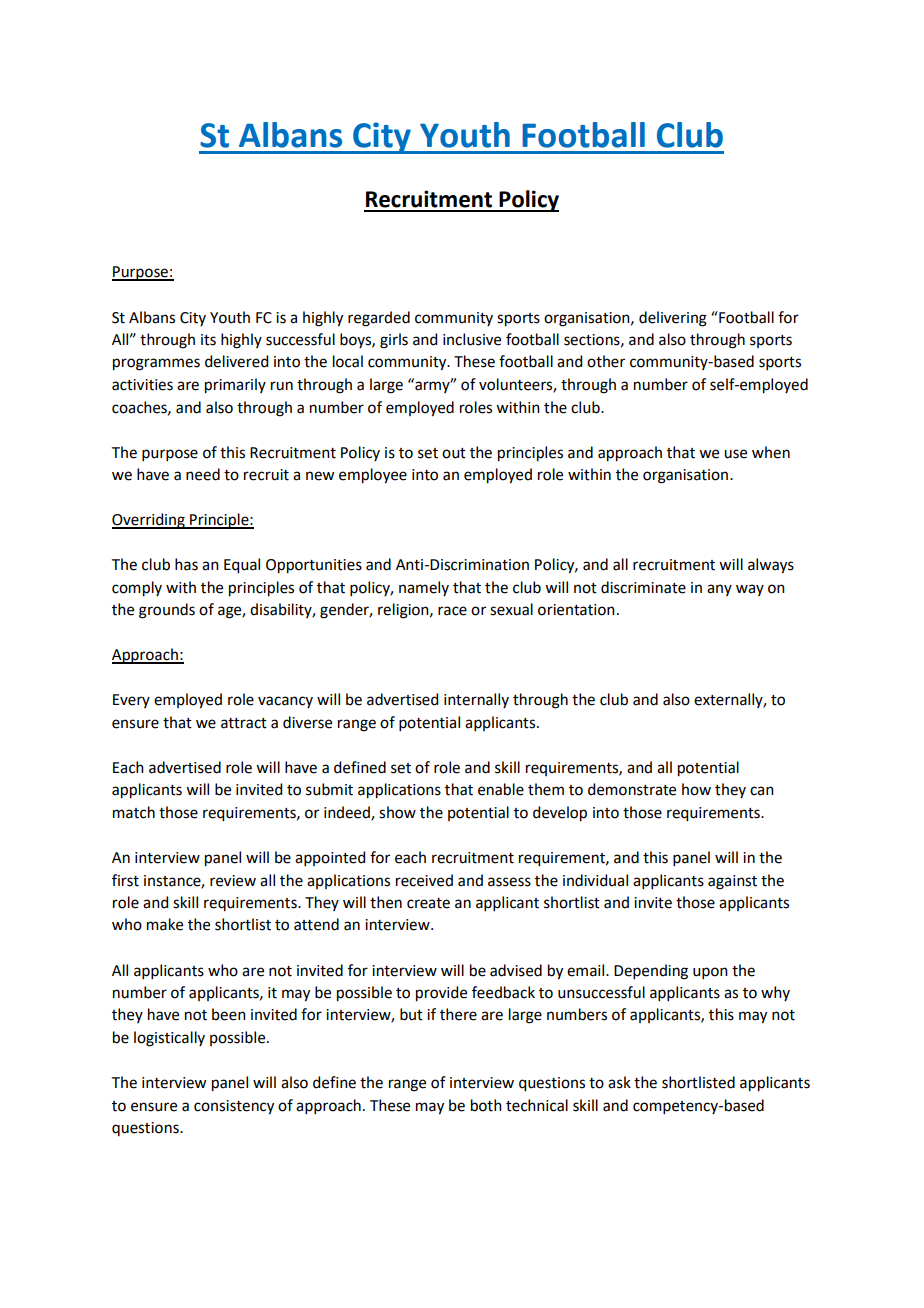 The height and width of the document is (1308, 924). Describe the element at coordinates (233, 881) in the document. I see `review` at that location.
